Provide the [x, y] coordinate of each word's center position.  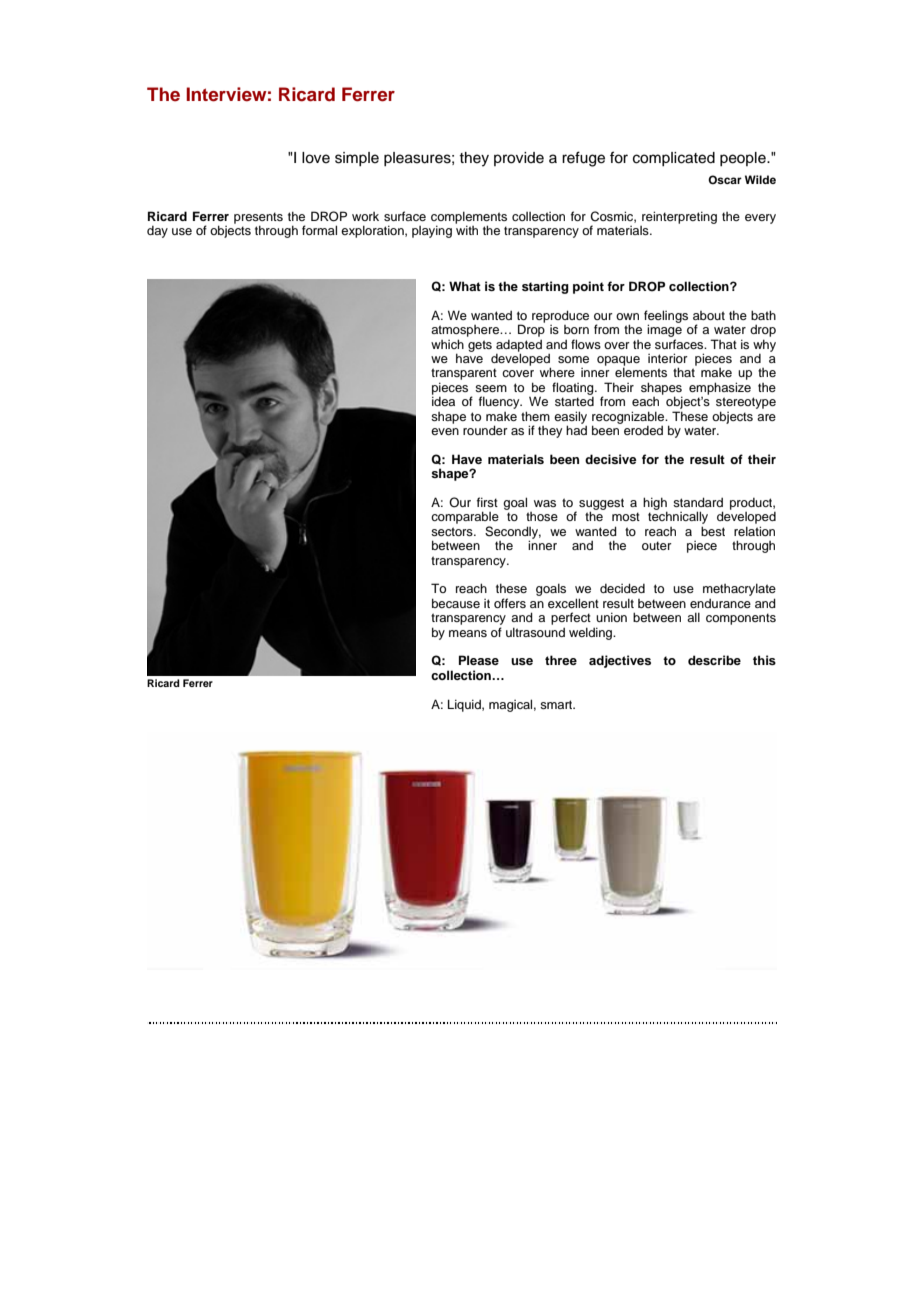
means [468, 633]
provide [519, 159]
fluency [500, 402]
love [316, 158]
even [445, 431]
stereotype [746, 403]
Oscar [725, 180]
